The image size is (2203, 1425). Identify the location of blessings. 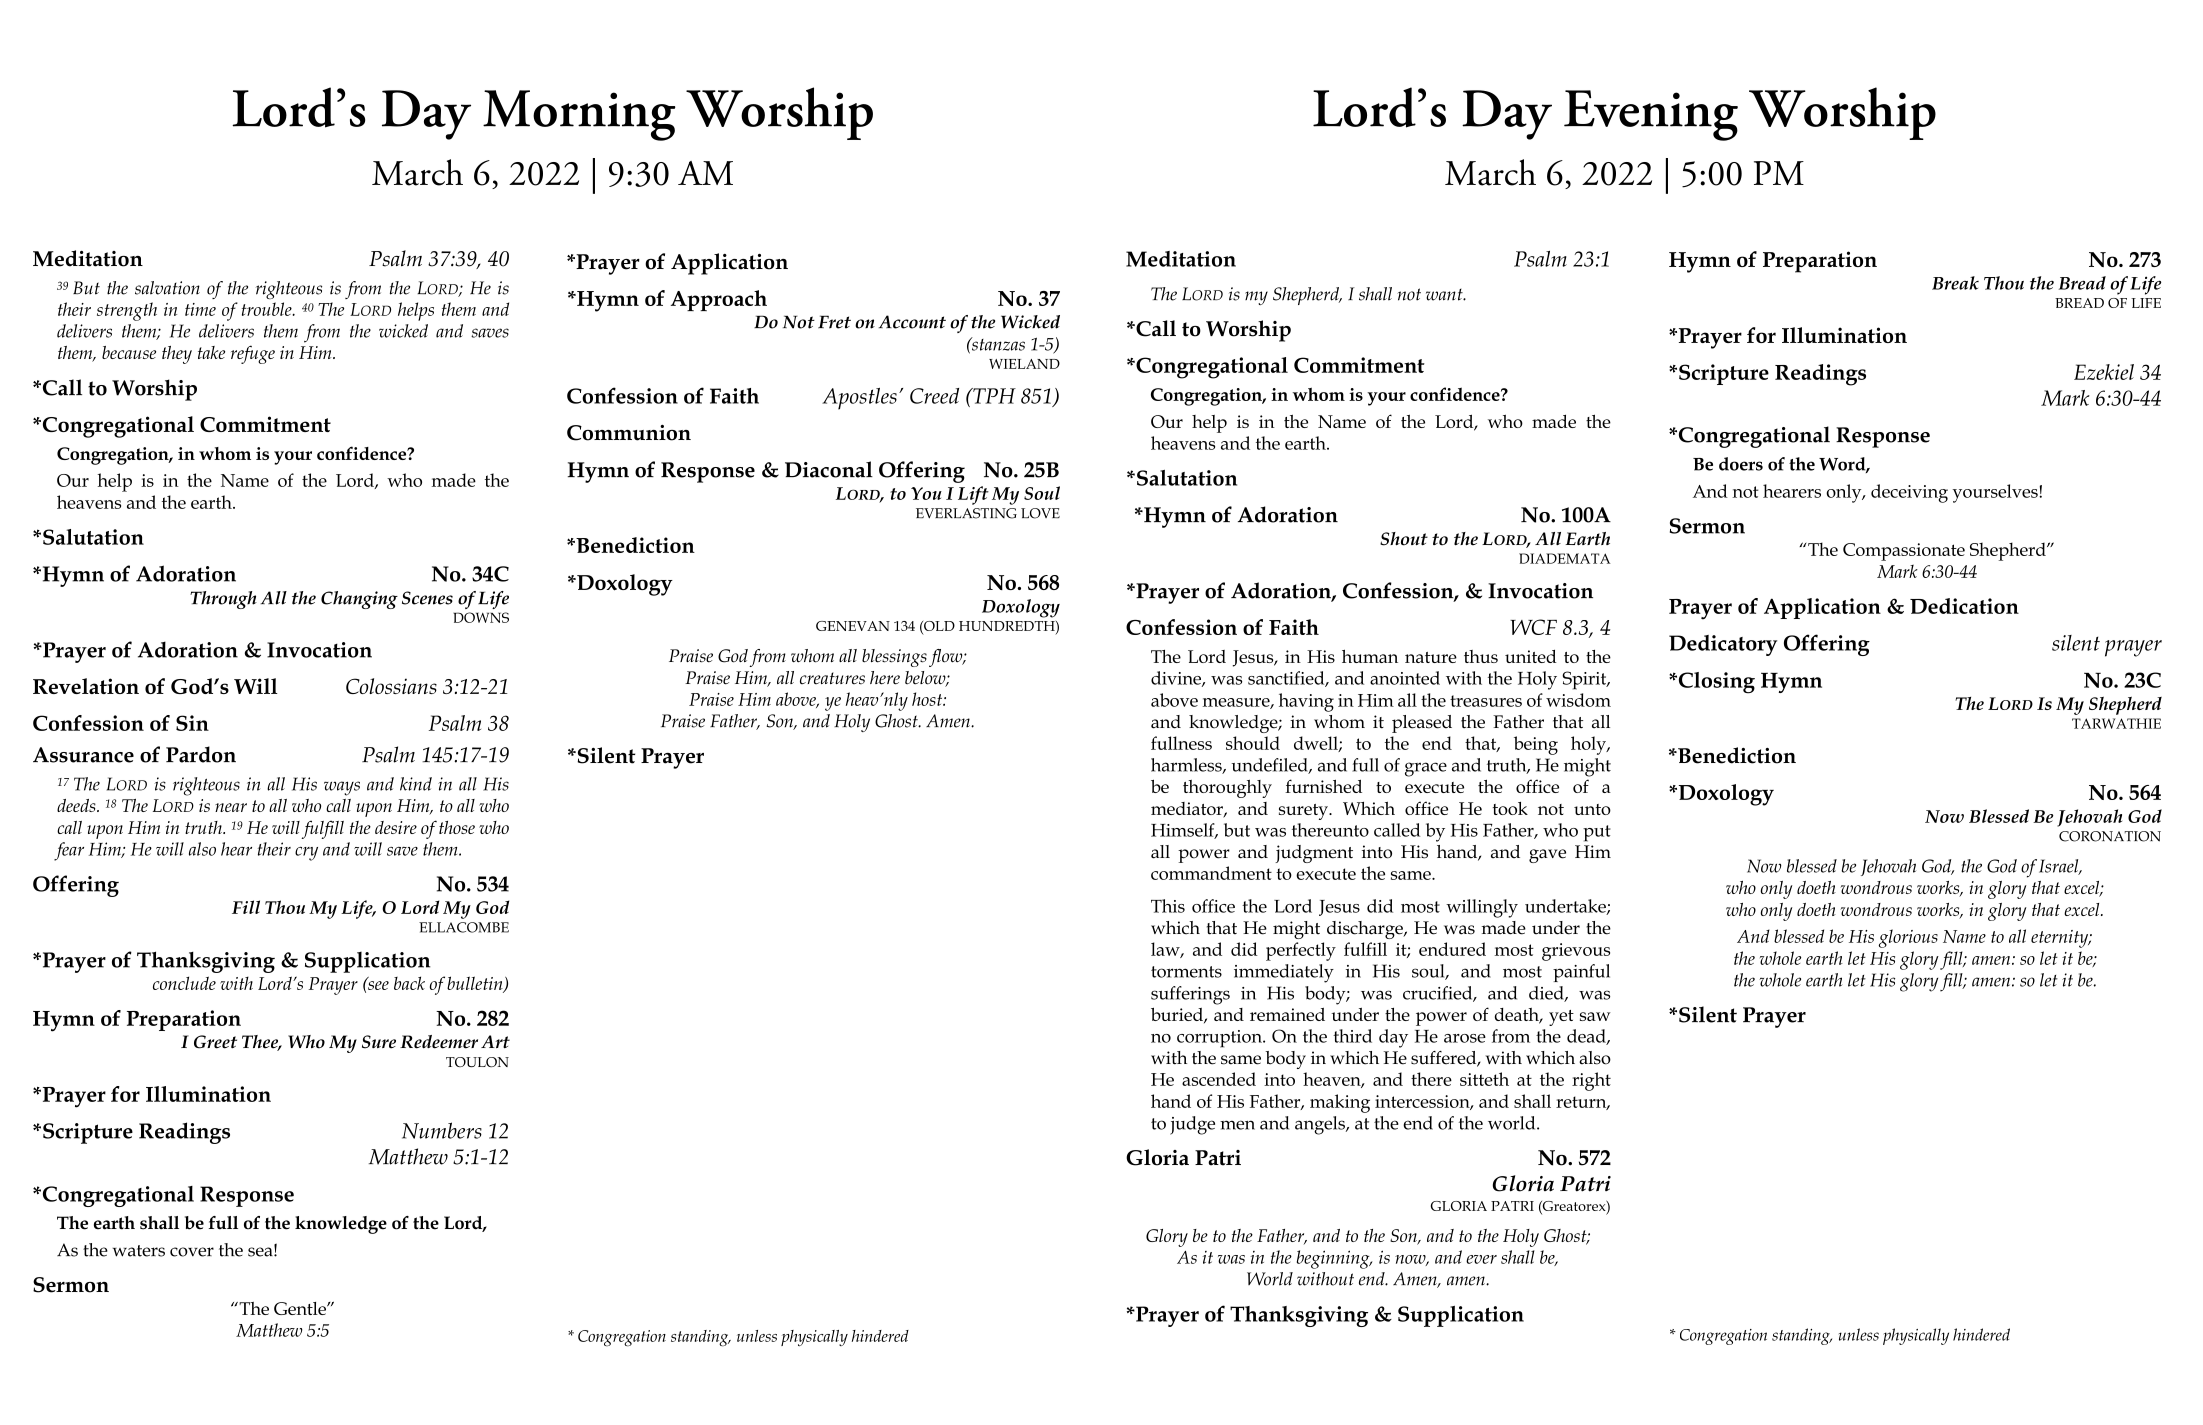
(894, 658).
